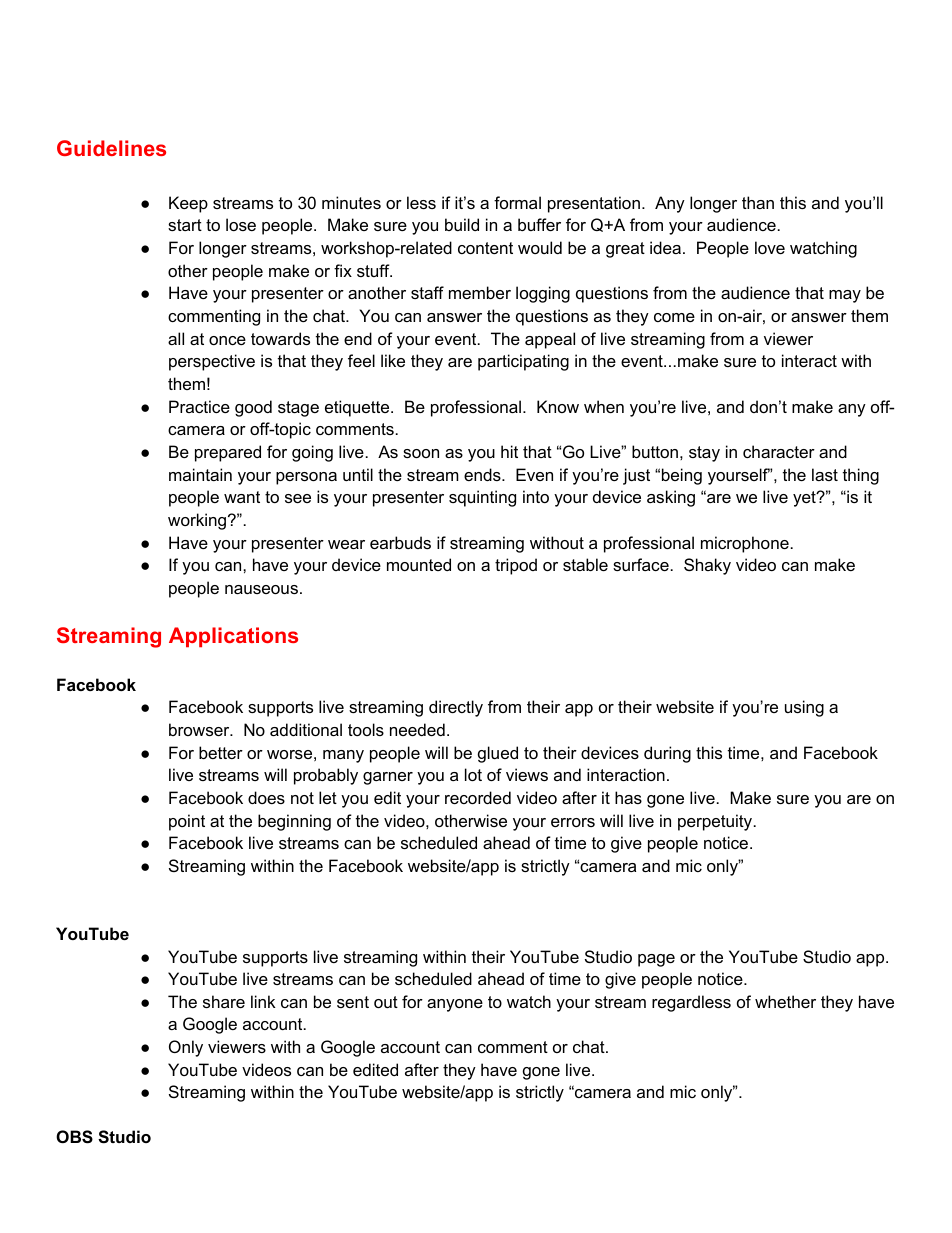 The image size is (952, 1233). I want to click on Keep, so click(188, 204).
